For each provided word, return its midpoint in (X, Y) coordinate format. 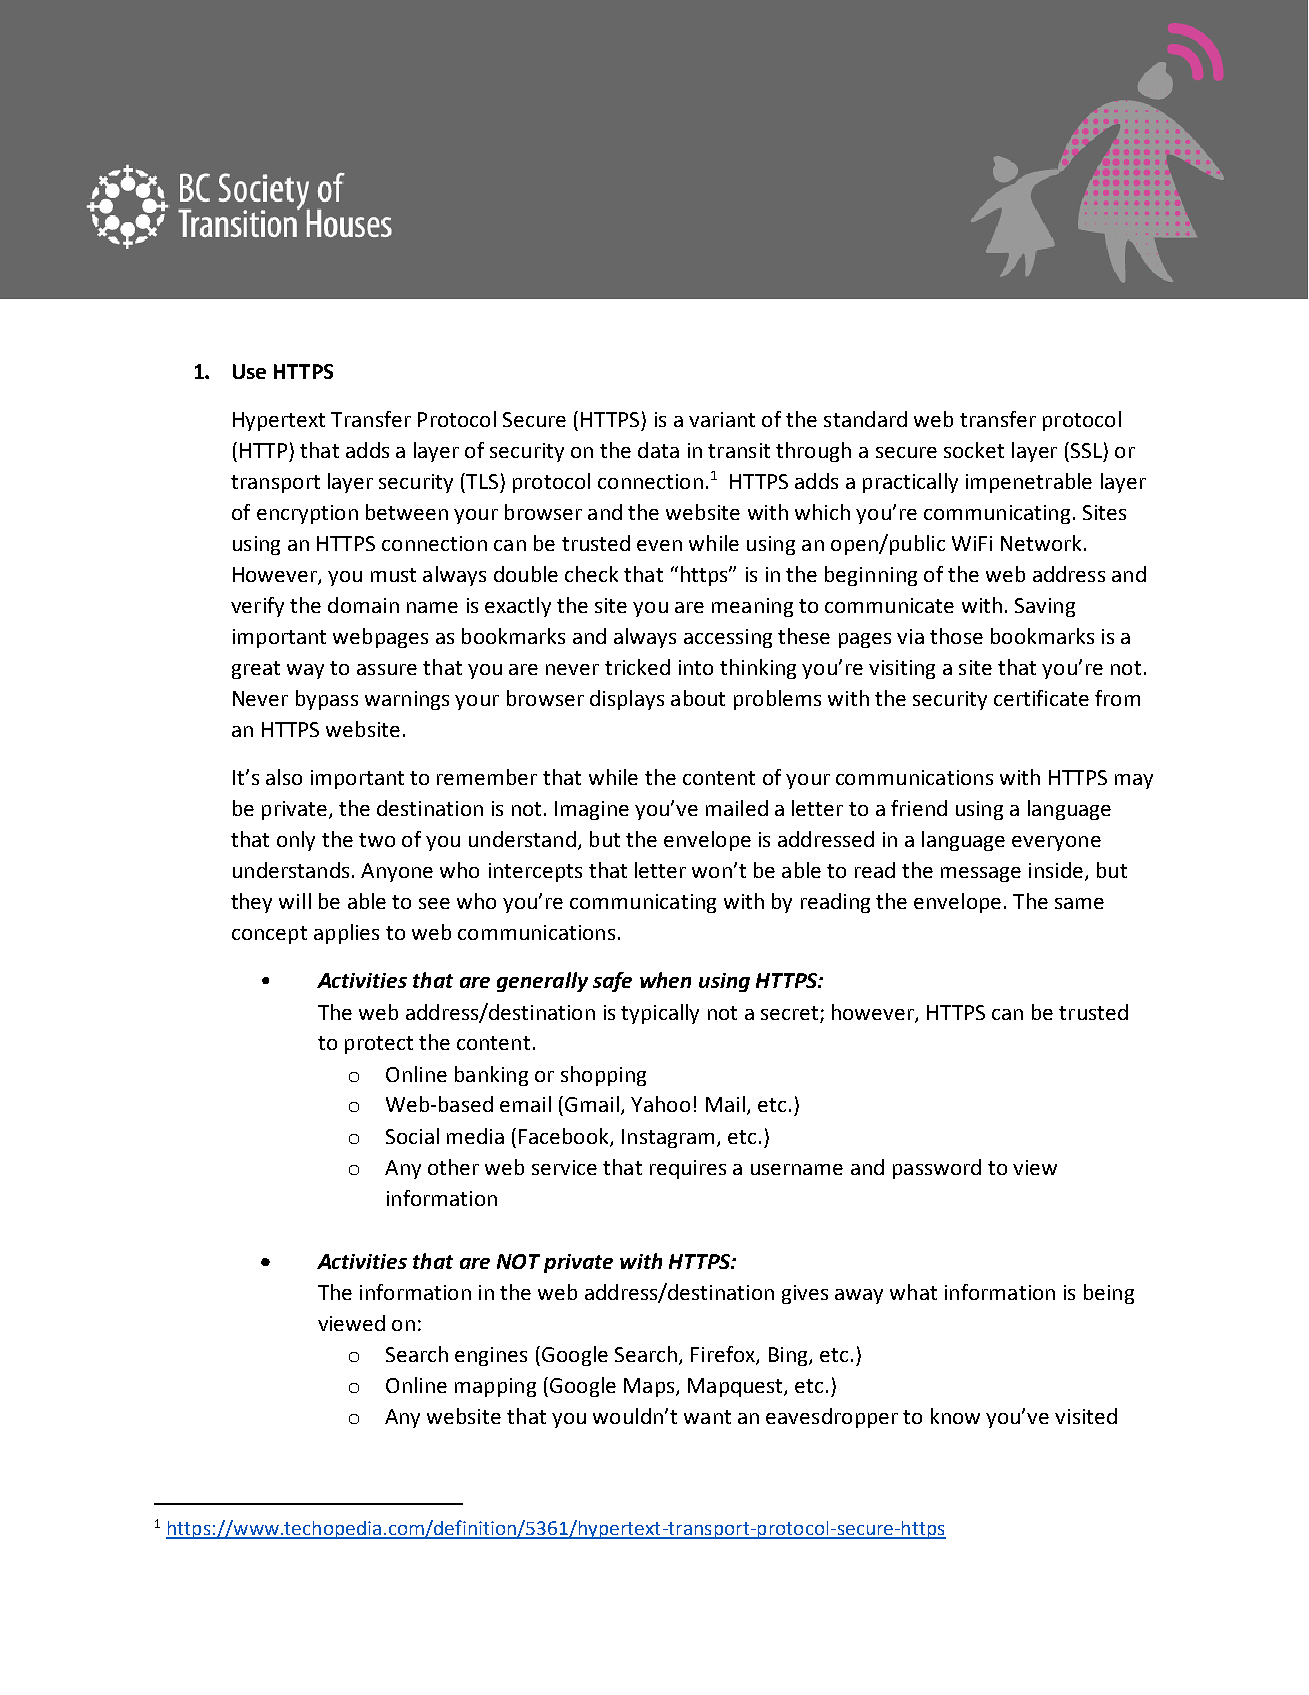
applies (346, 934)
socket (974, 450)
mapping (495, 1387)
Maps (650, 1387)
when (665, 980)
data (658, 450)
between (407, 512)
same (1079, 903)
